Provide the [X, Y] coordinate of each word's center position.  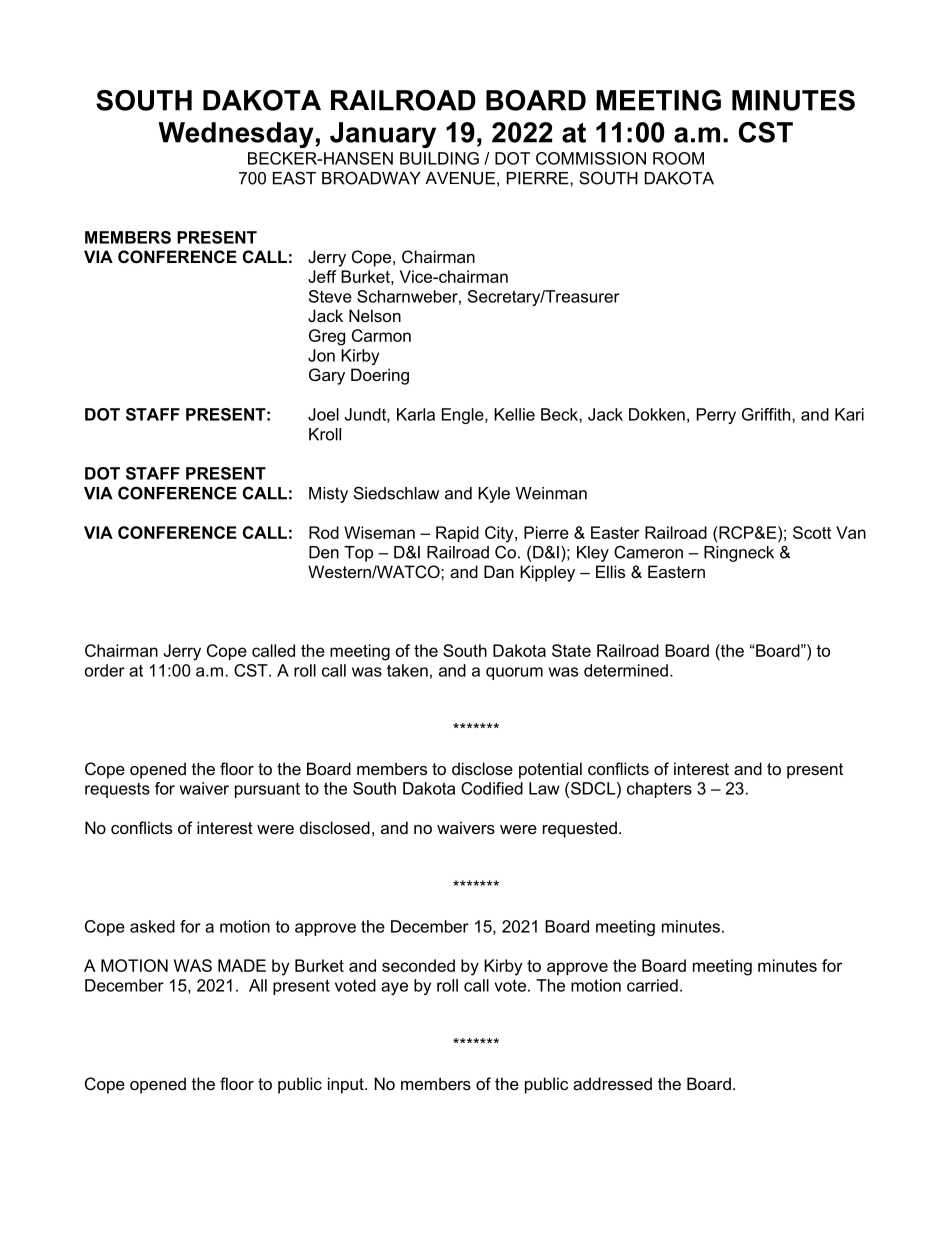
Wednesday [237, 135]
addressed [612, 1083]
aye [394, 988]
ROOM [678, 158]
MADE [242, 965]
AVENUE [460, 178]
